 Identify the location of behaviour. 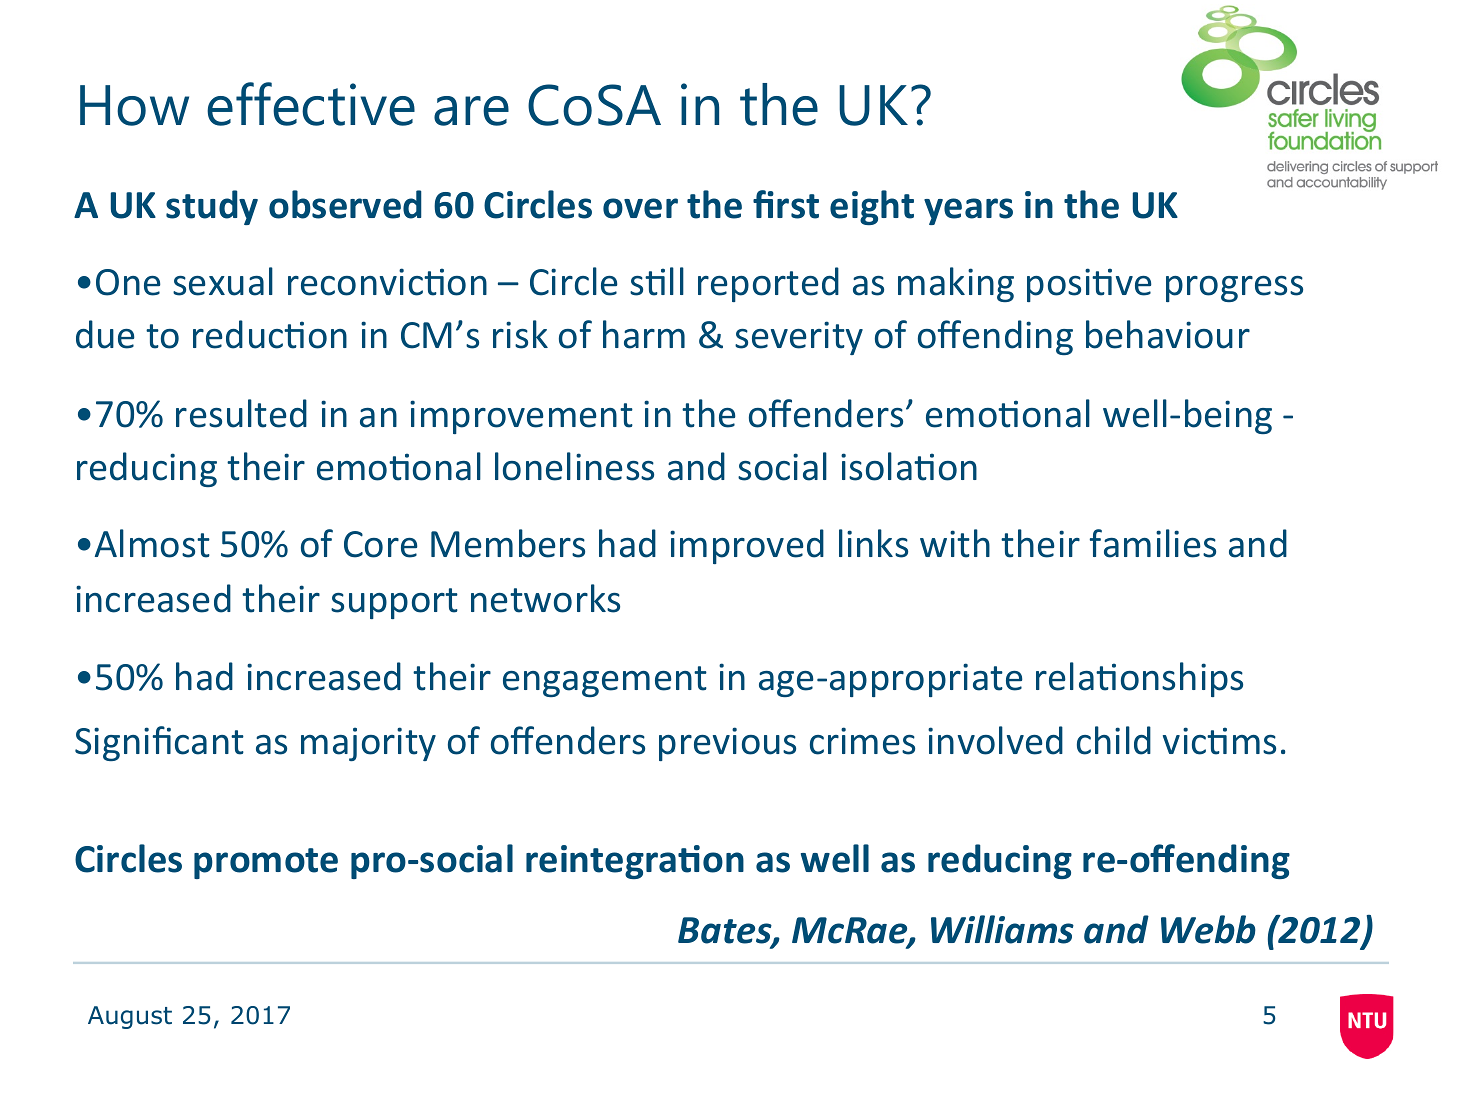
(1168, 334).
